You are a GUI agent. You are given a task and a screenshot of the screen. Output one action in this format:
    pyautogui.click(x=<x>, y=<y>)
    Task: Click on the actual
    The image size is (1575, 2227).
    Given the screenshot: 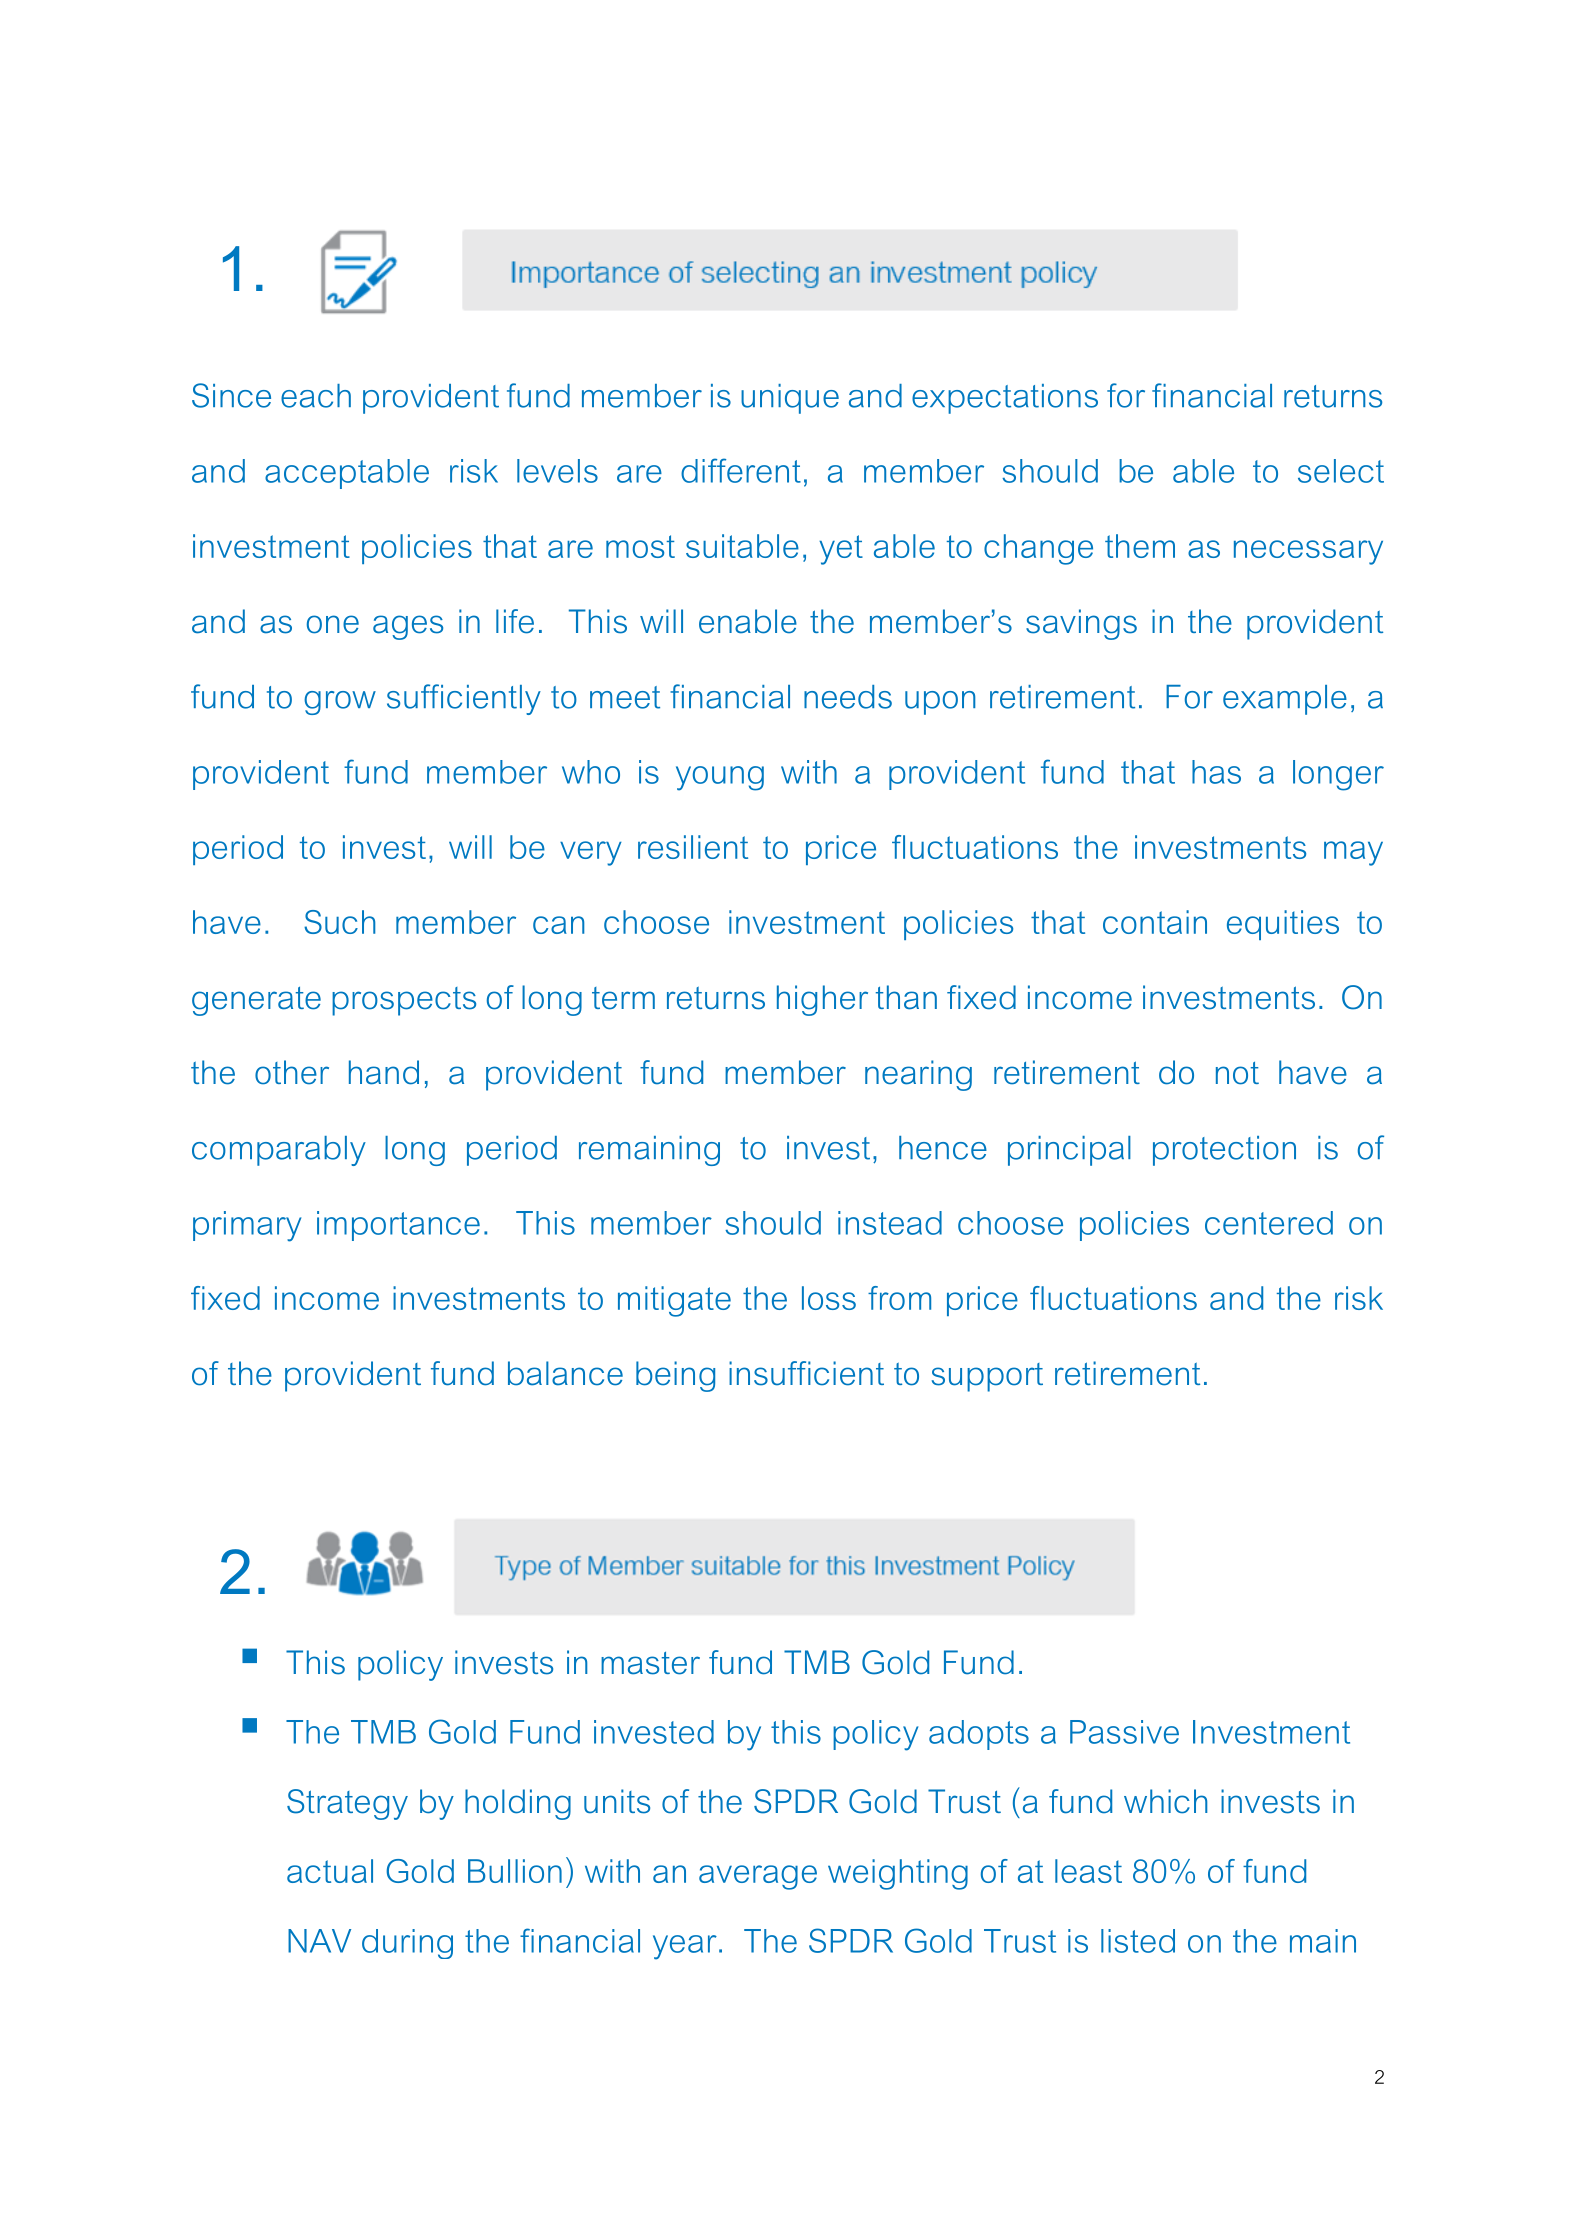 What is the action you would take?
    pyautogui.click(x=330, y=1871)
